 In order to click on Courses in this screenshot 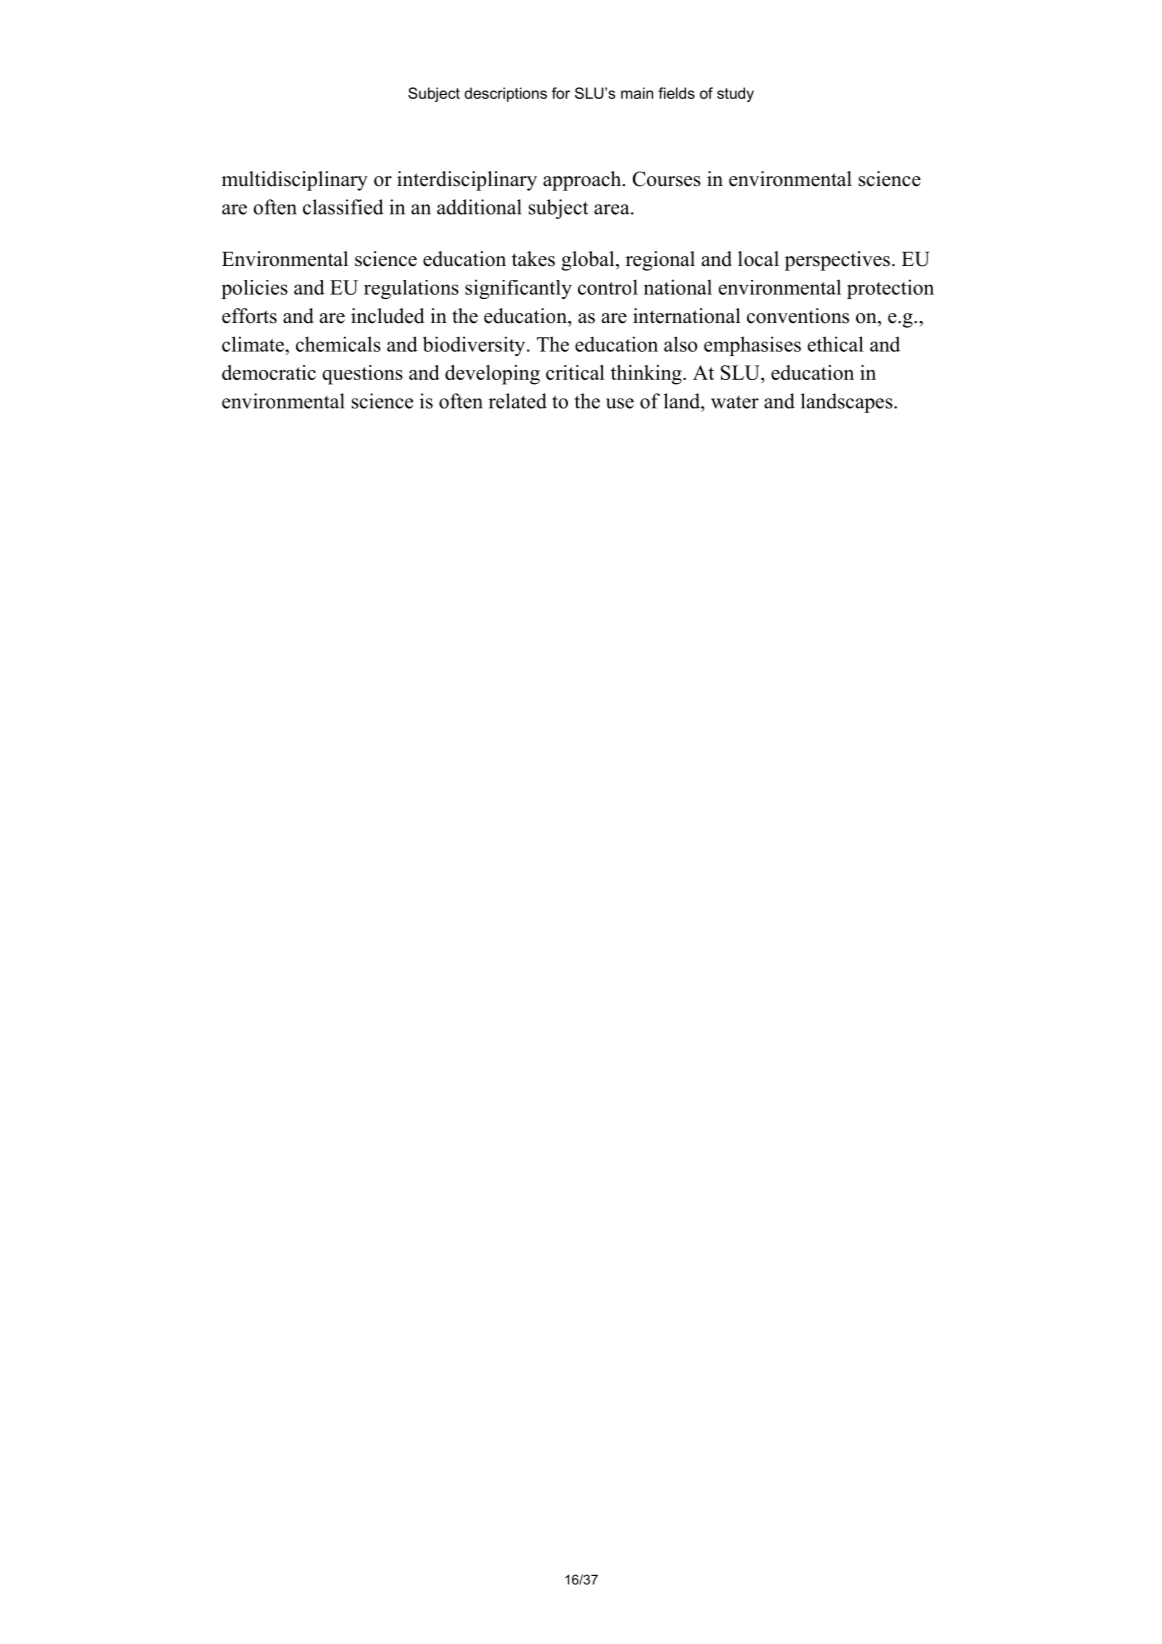, I will do `click(666, 179)`.
